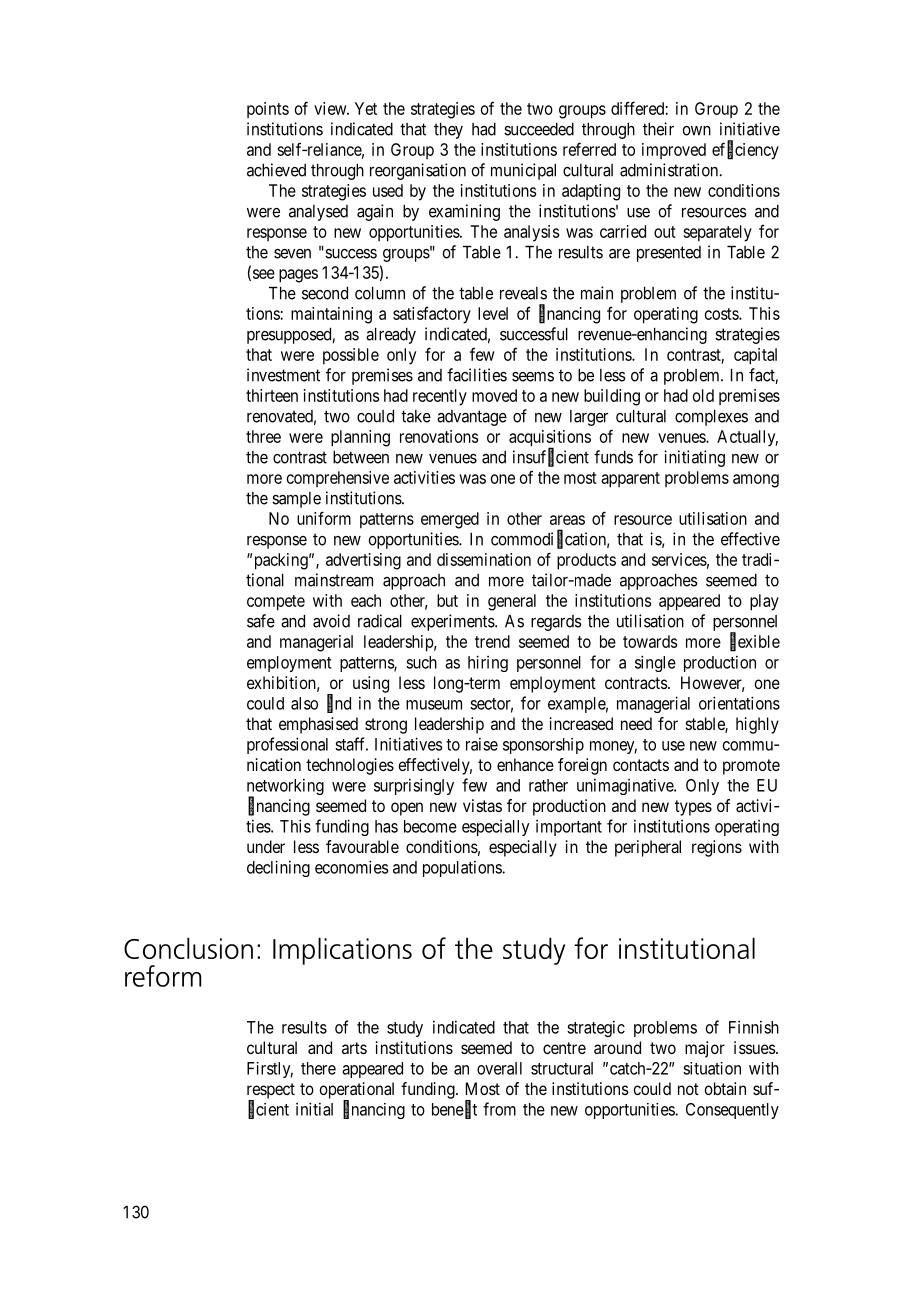  What do you see at coordinates (268, 110) in the screenshot?
I see `points` at bounding box center [268, 110].
